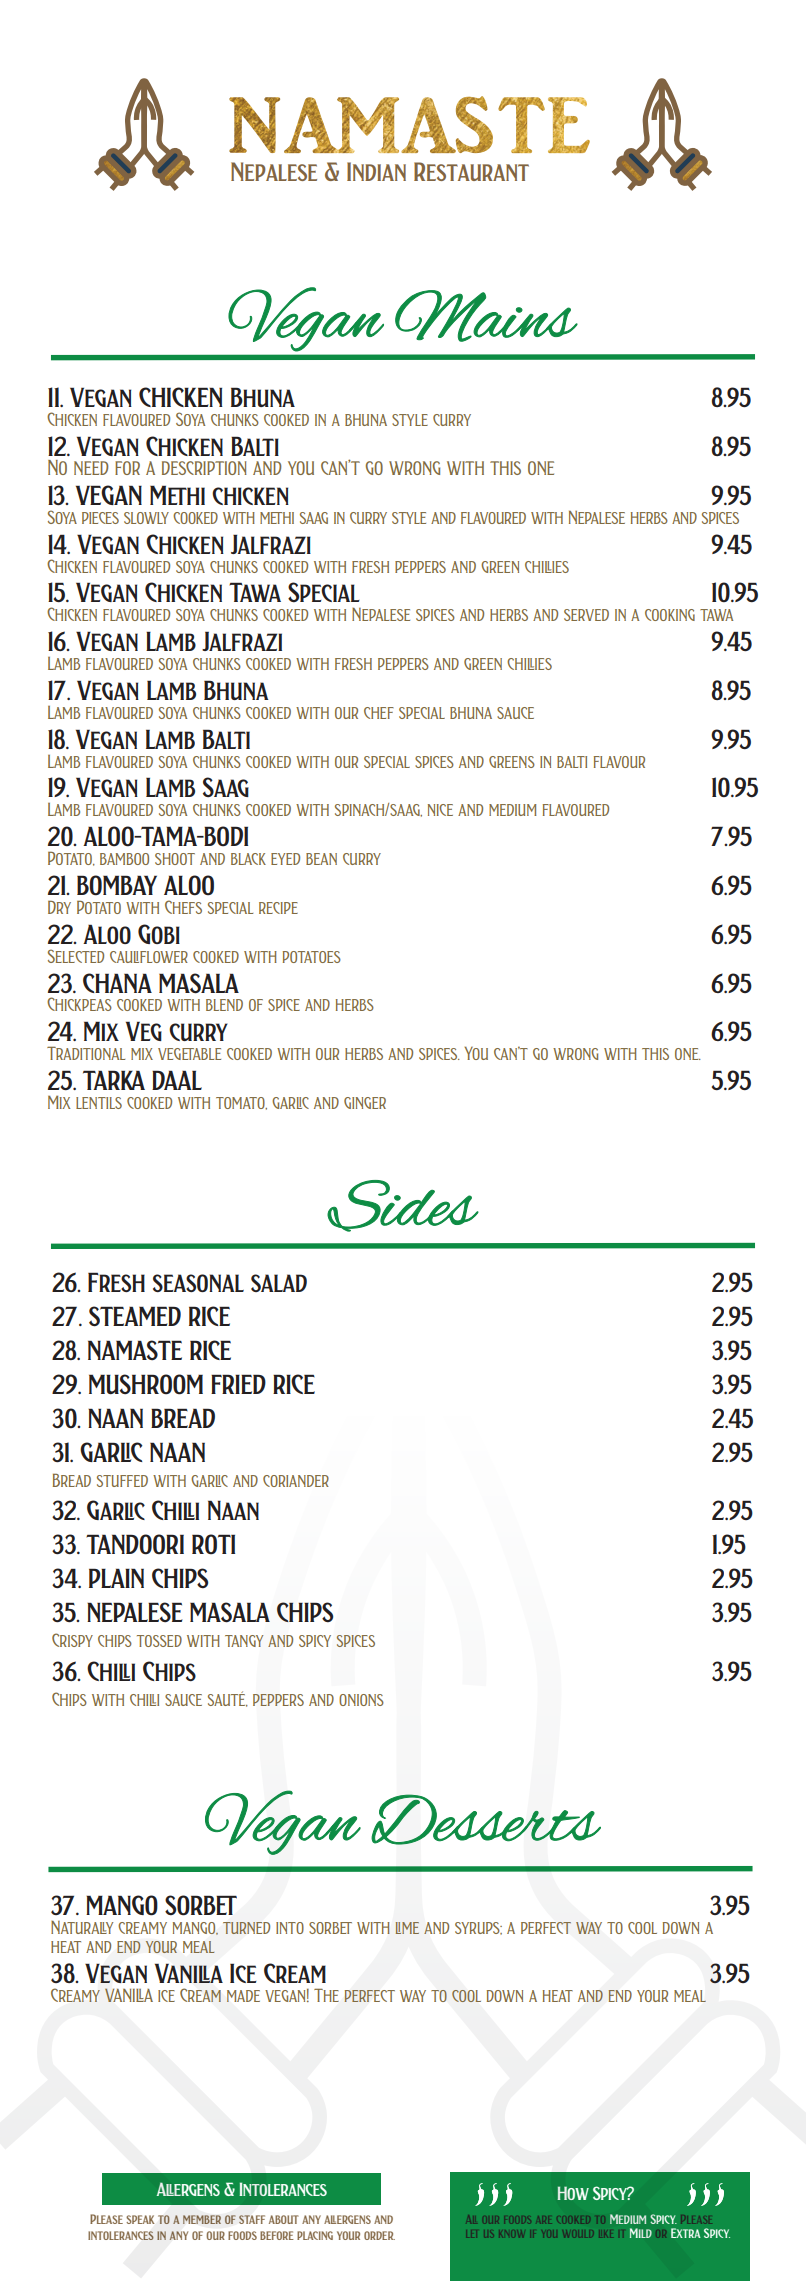  What do you see at coordinates (376, 171) in the screenshot?
I see `Indian` at bounding box center [376, 171].
